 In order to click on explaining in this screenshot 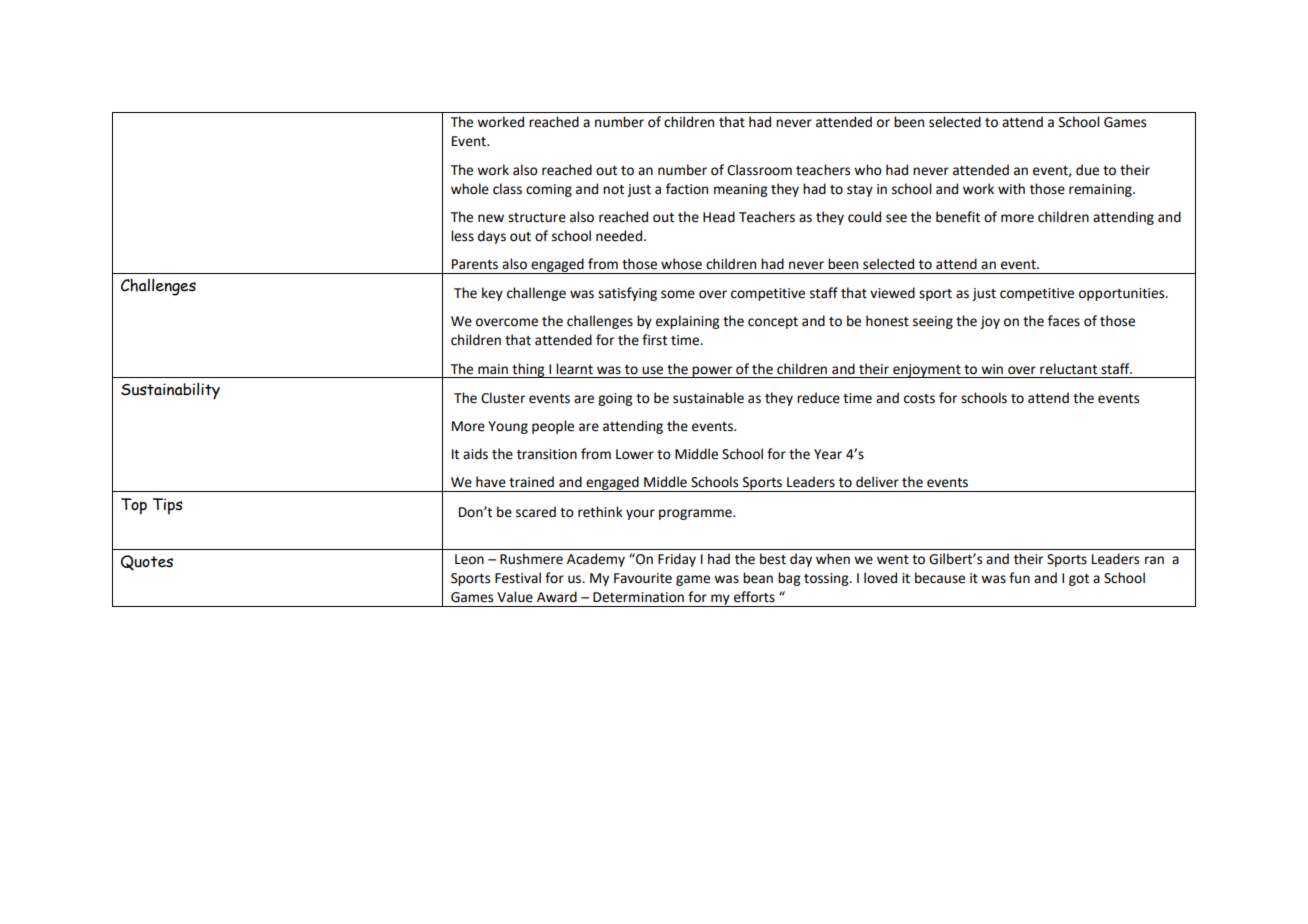, I will do `click(687, 322)`.
